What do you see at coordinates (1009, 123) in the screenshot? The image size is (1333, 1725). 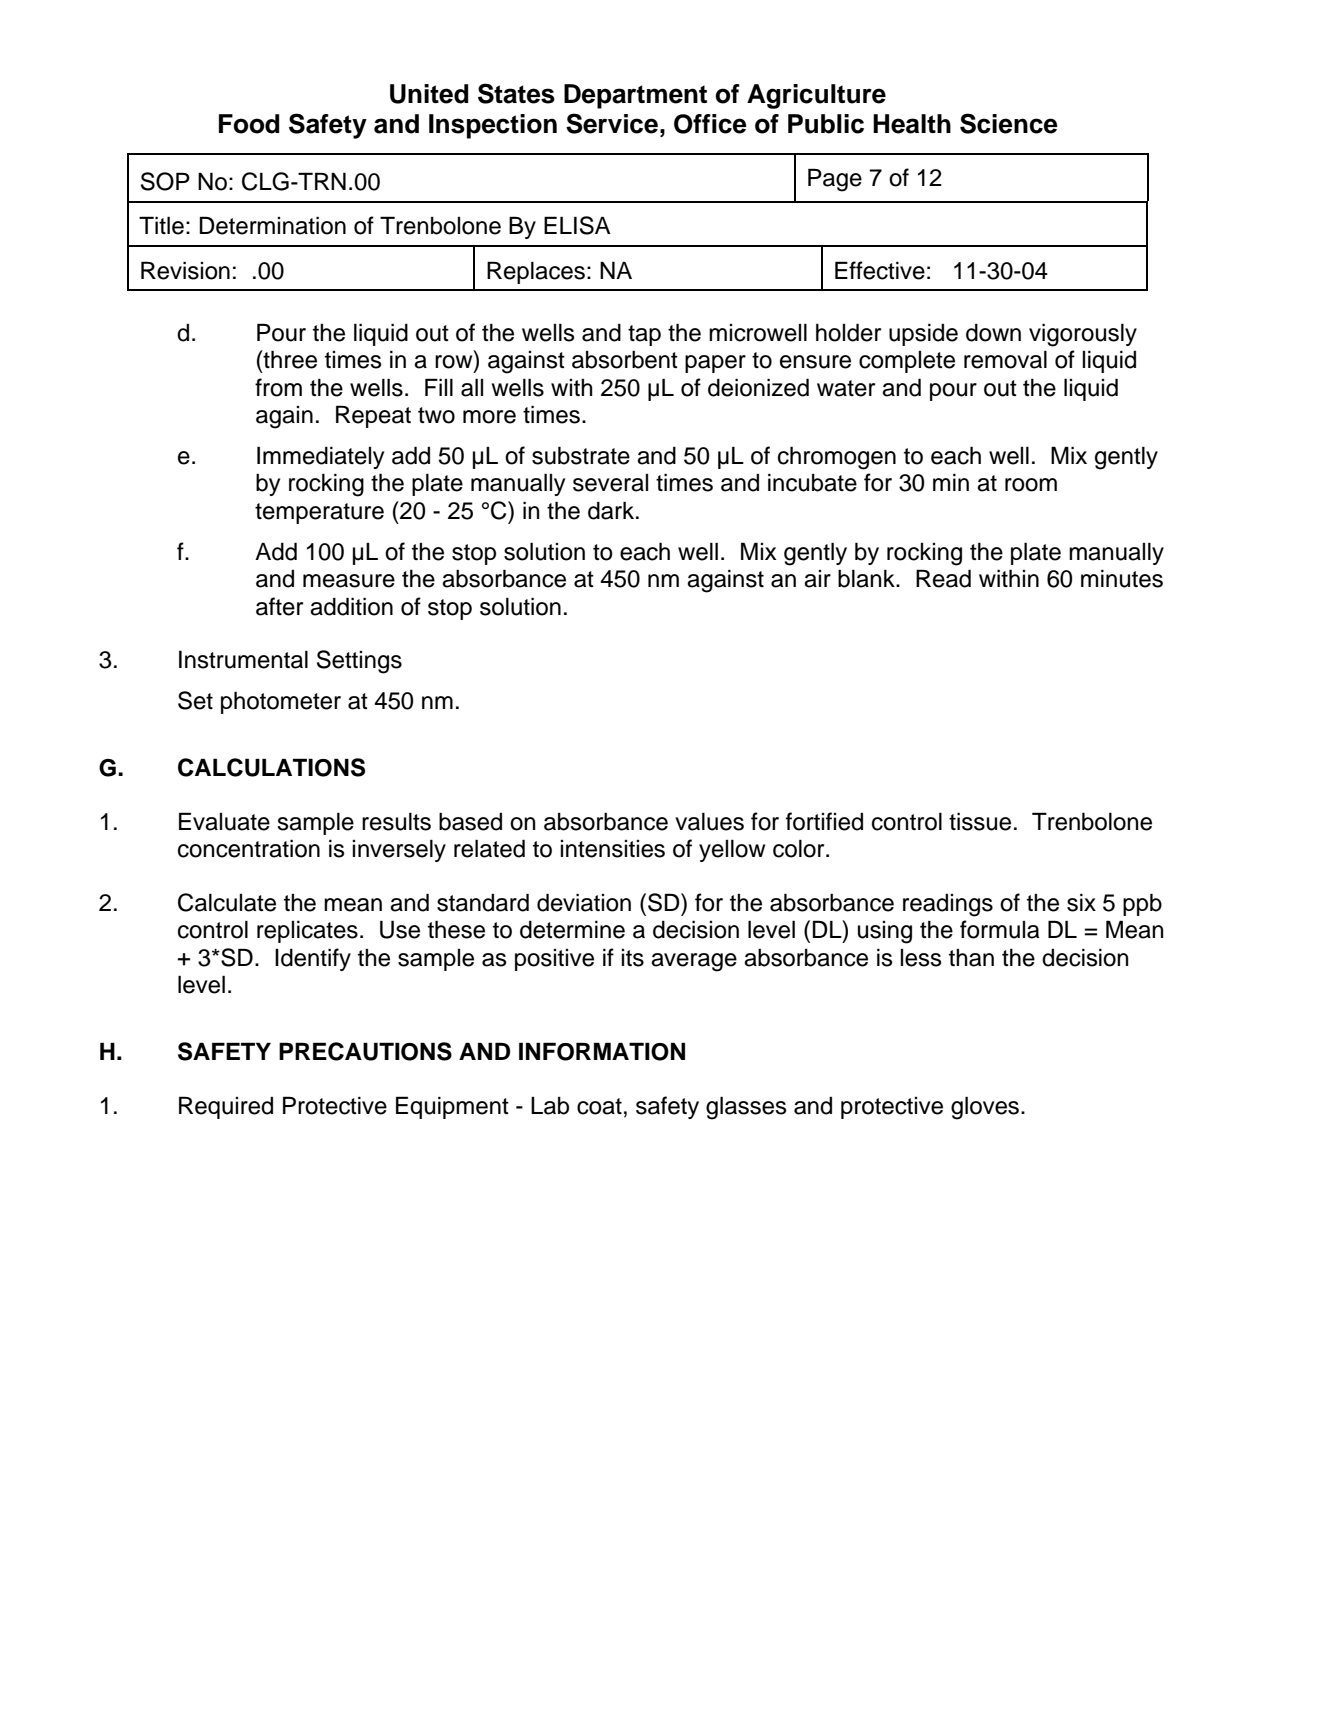 I see `Science` at bounding box center [1009, 123].
